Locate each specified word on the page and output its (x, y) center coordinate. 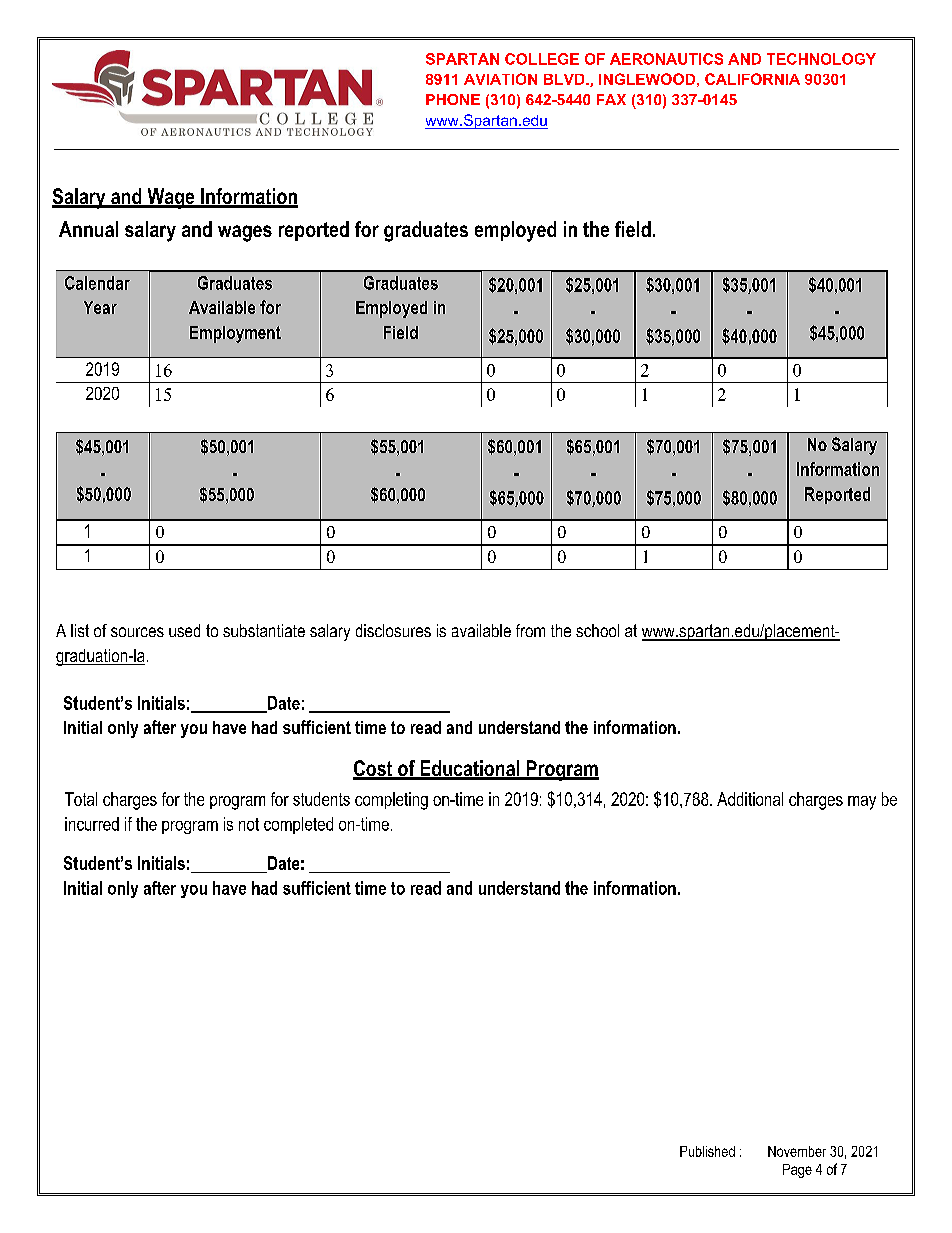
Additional (750, 799)
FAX (611, 99)
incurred (92, 824)
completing (391, 801)
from (530, 630)
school (597, 630)
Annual (88, 229)
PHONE (453, 99)
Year (100, 307)
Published (707, 1151)
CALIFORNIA (752, 79)
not (249, 824)
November (797, 1151)
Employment (235, 334)
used (184, 630)
